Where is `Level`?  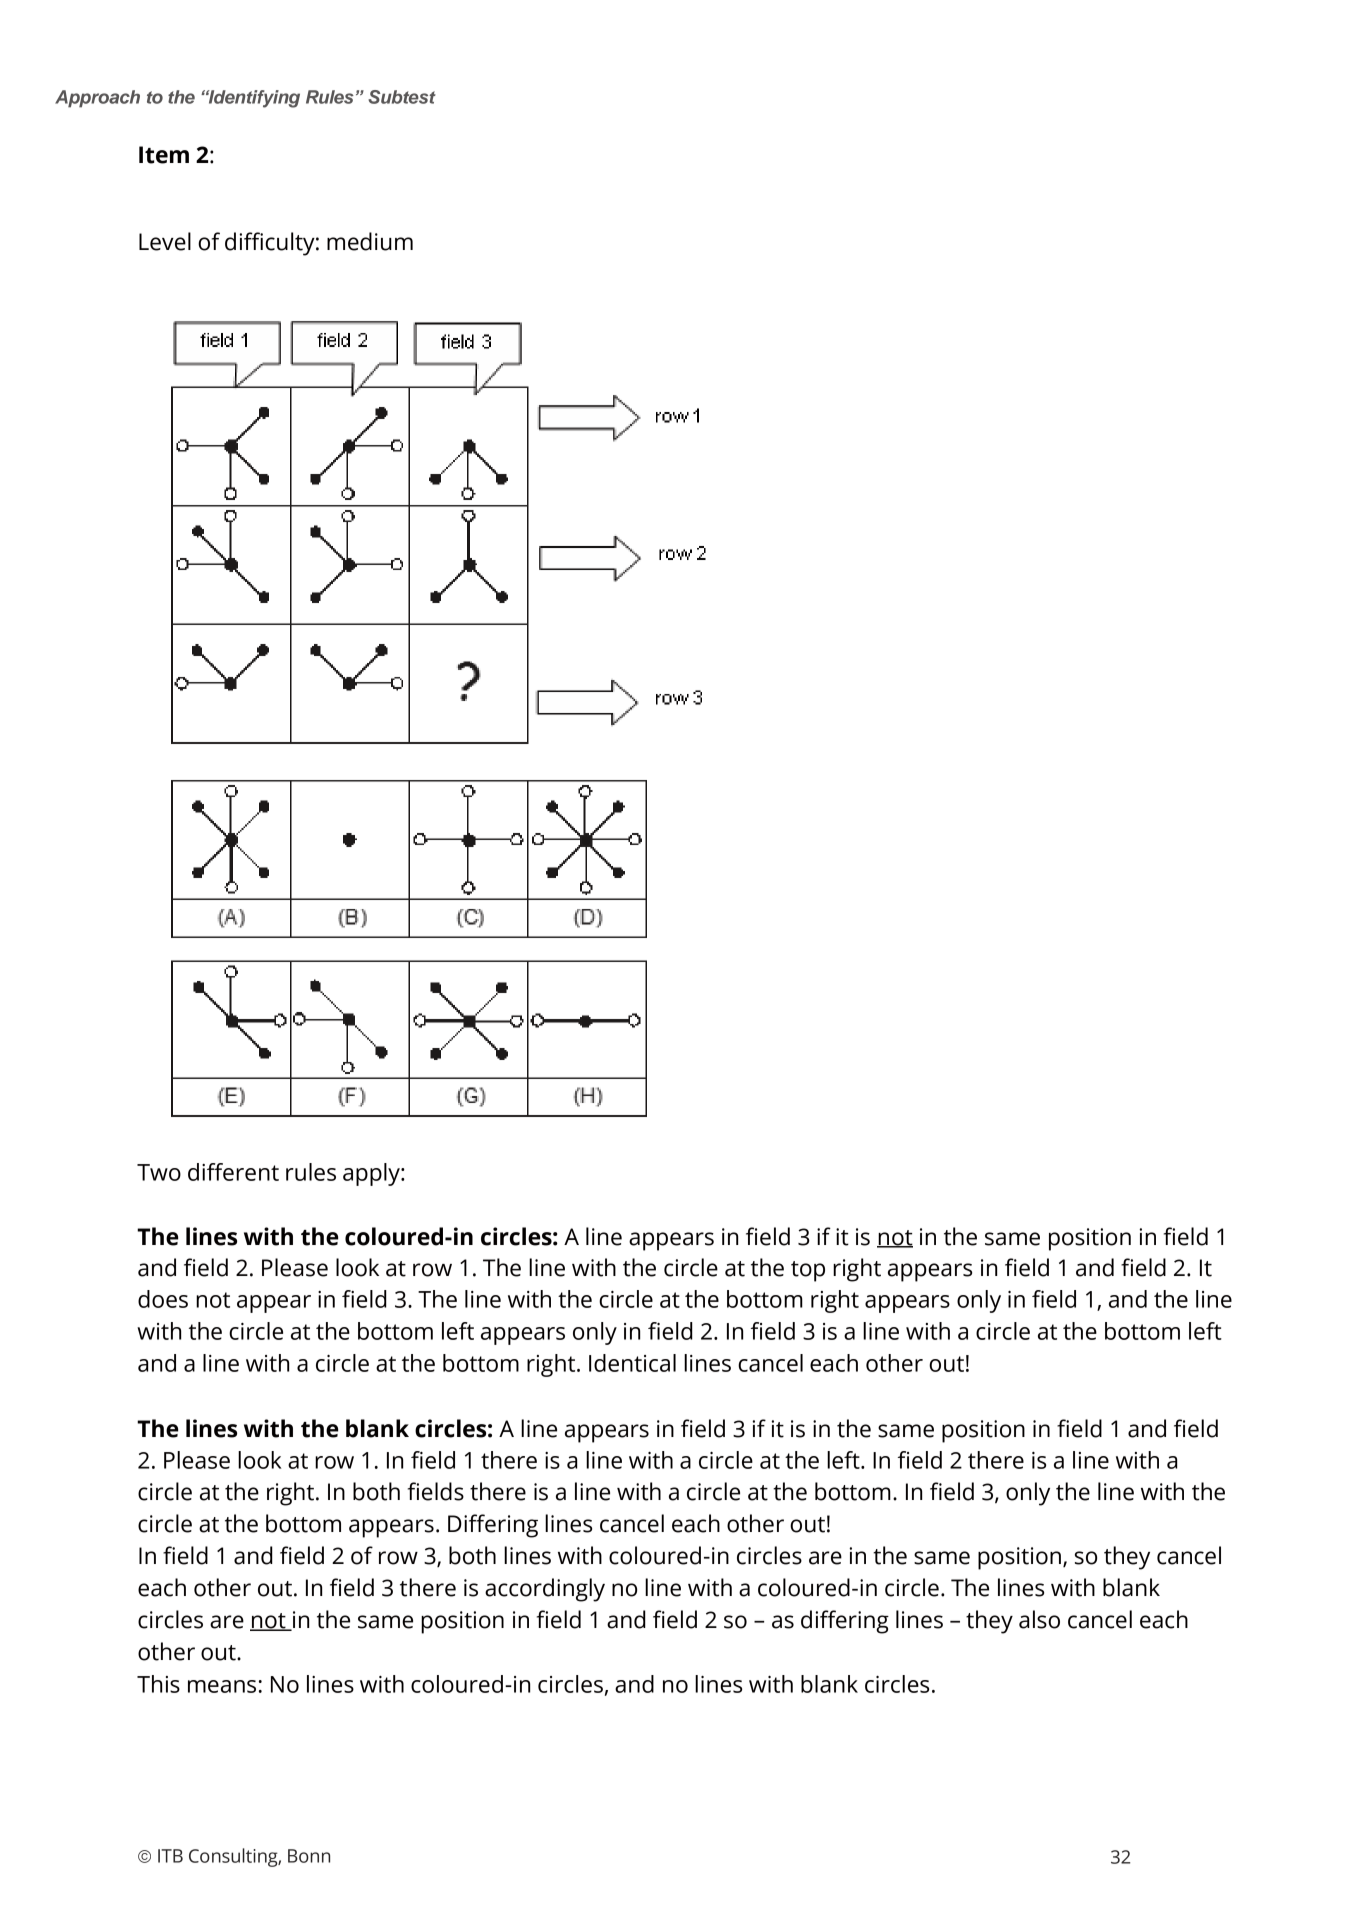
Level is located at coordinates (165, 241).
